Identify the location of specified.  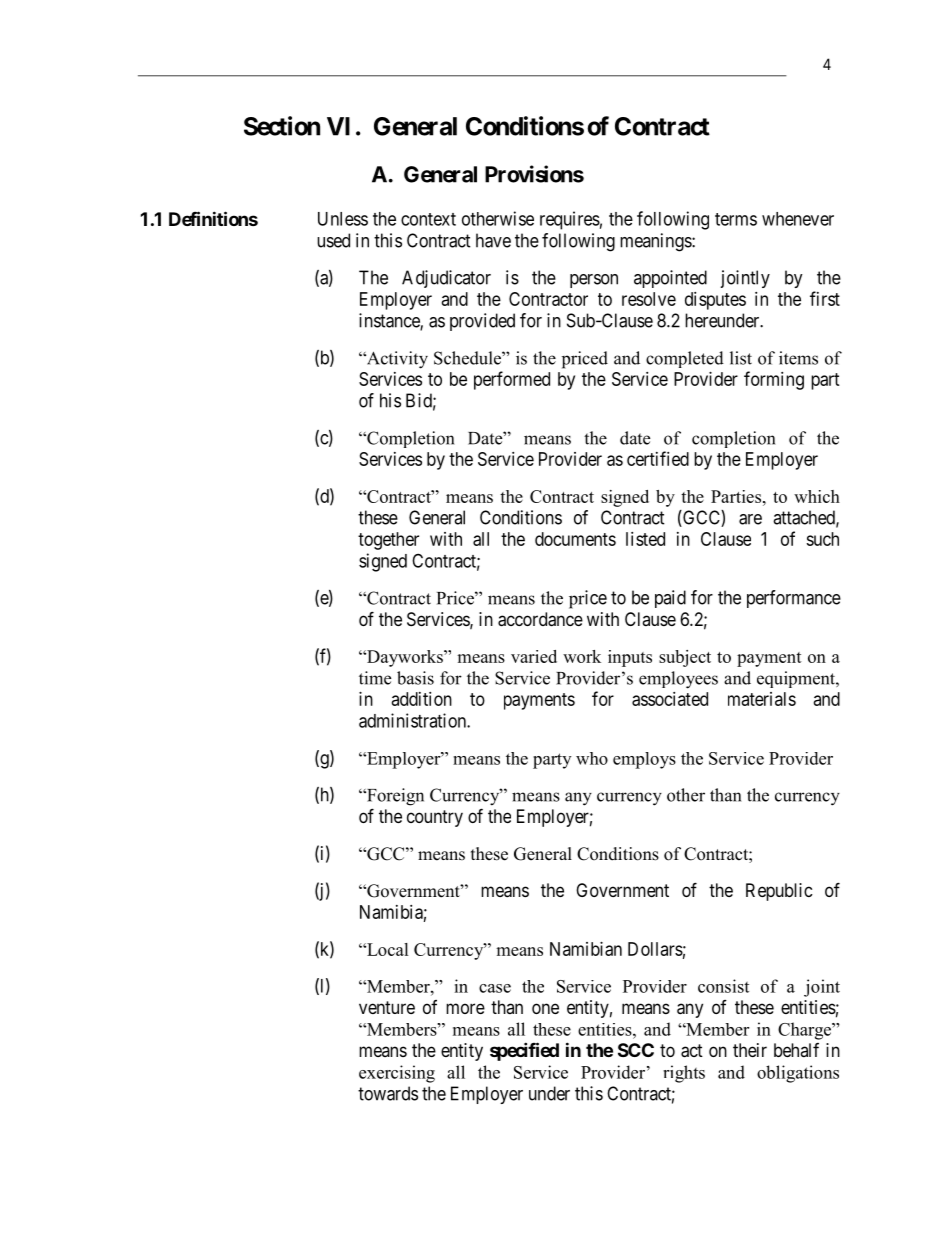
(524, 1051).
